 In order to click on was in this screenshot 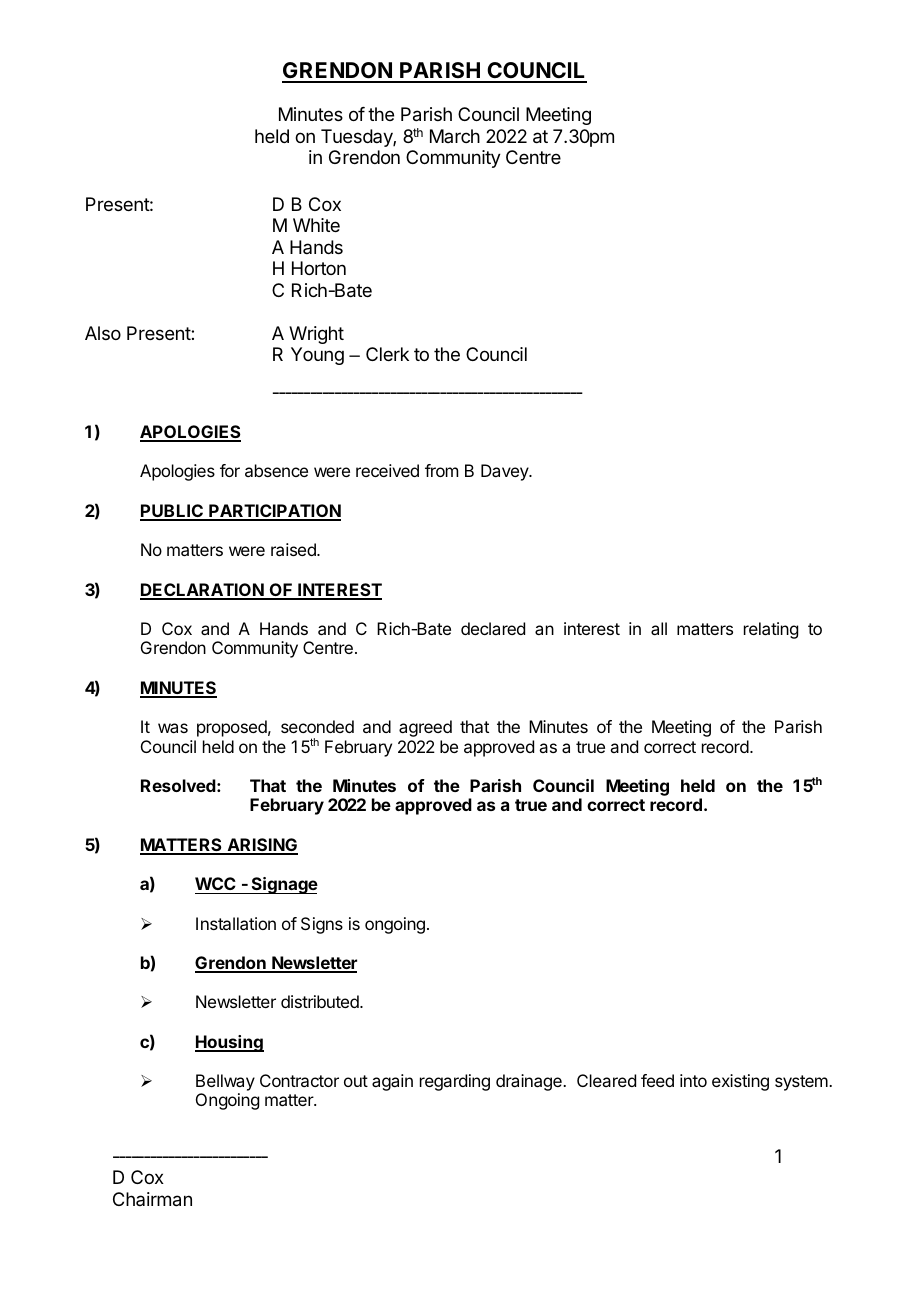, I will do `click(173, 728)`.
